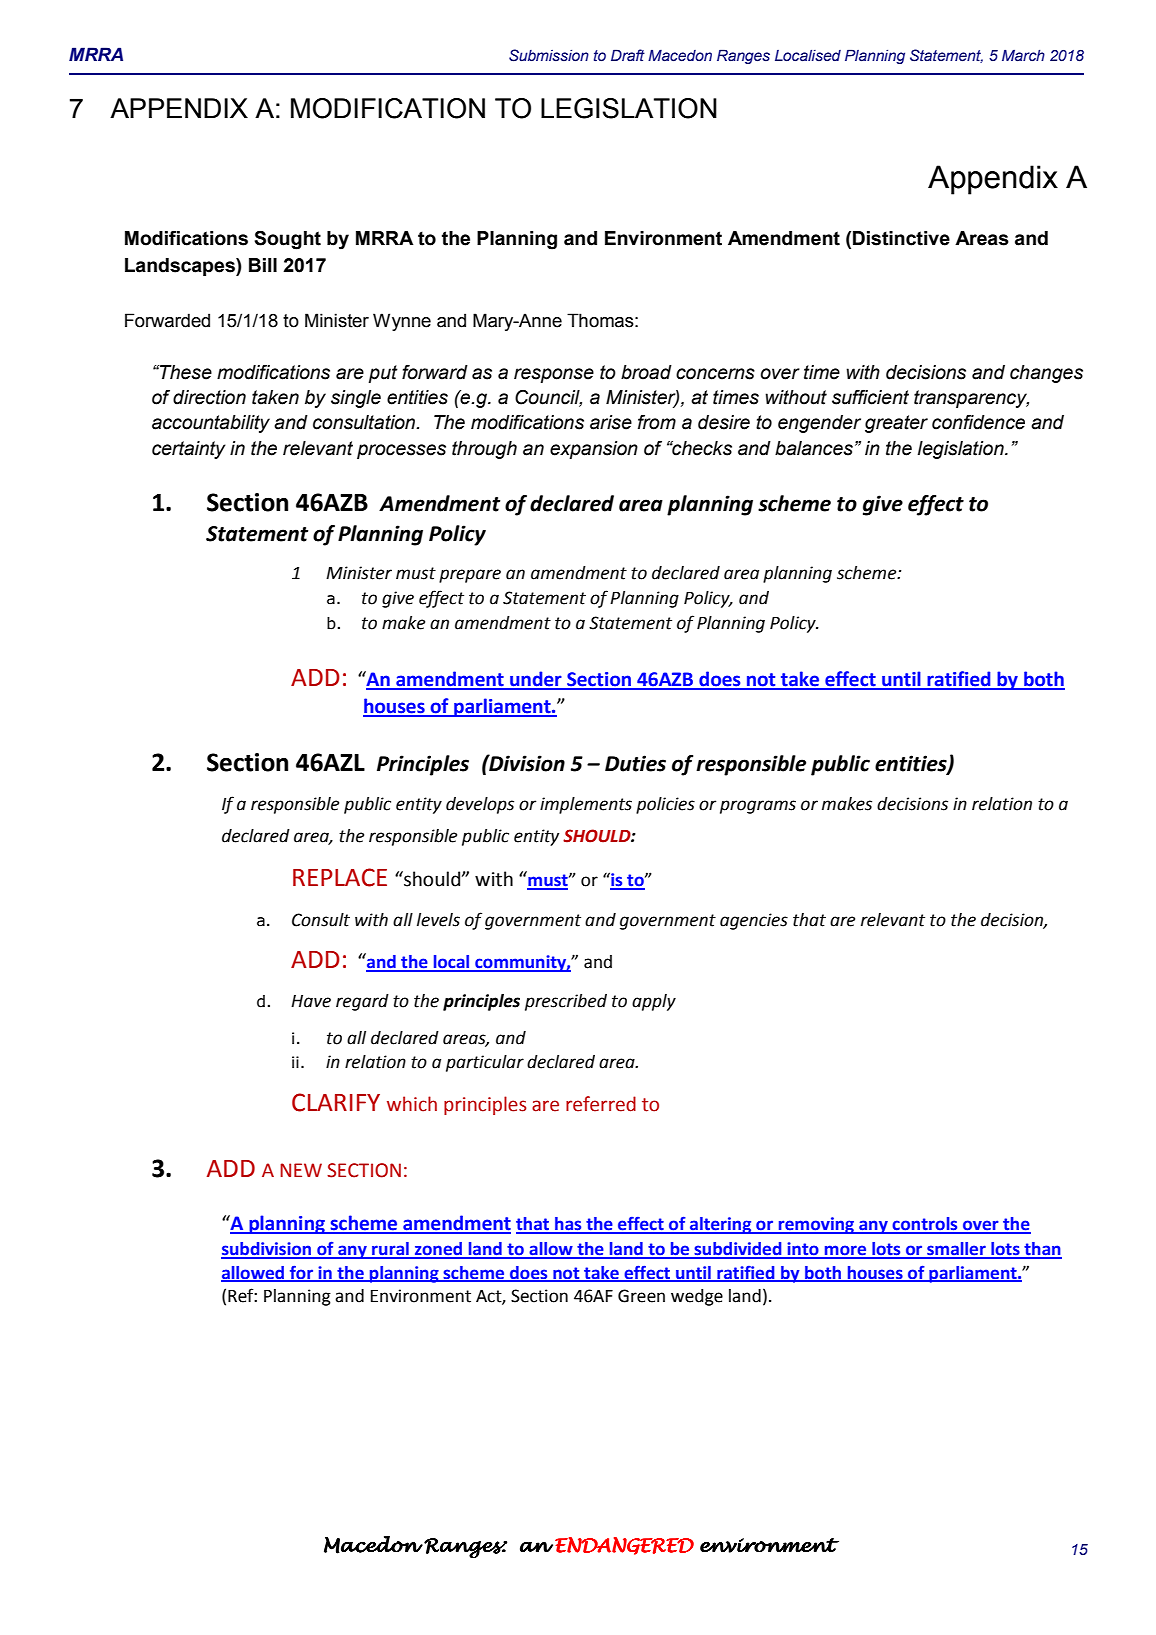 The height and width of the screenshot is (1635, 1156). I want to click on NEW, so click(301, 1170).
